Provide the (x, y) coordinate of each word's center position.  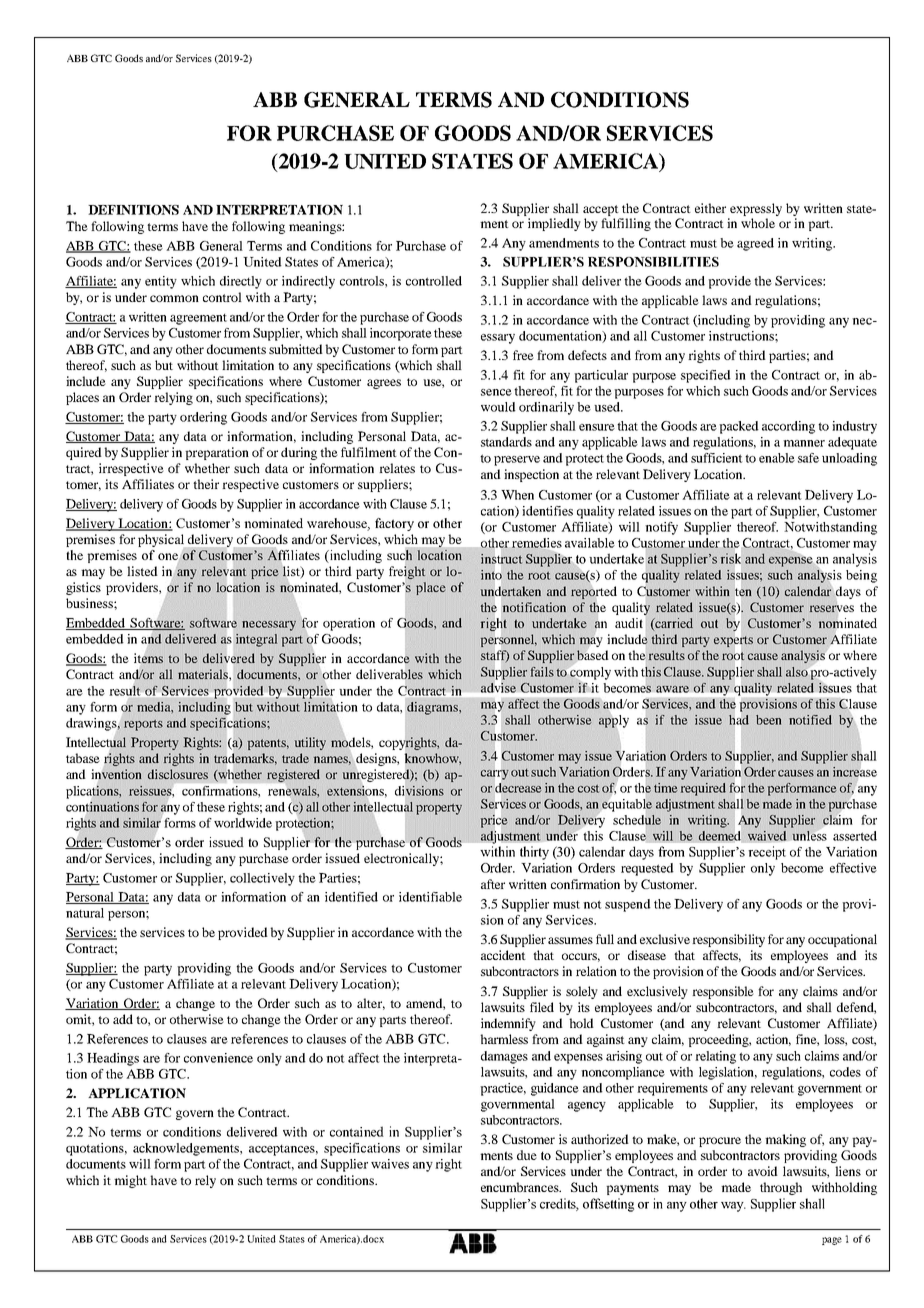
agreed (755, 244)
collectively (262, 879)
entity (161, 282)
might (130, 1181)
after (493, 884)
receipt (767, 853)
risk (731, 558)
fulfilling (626, 224)
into (491, 575)
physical (162, 541)
